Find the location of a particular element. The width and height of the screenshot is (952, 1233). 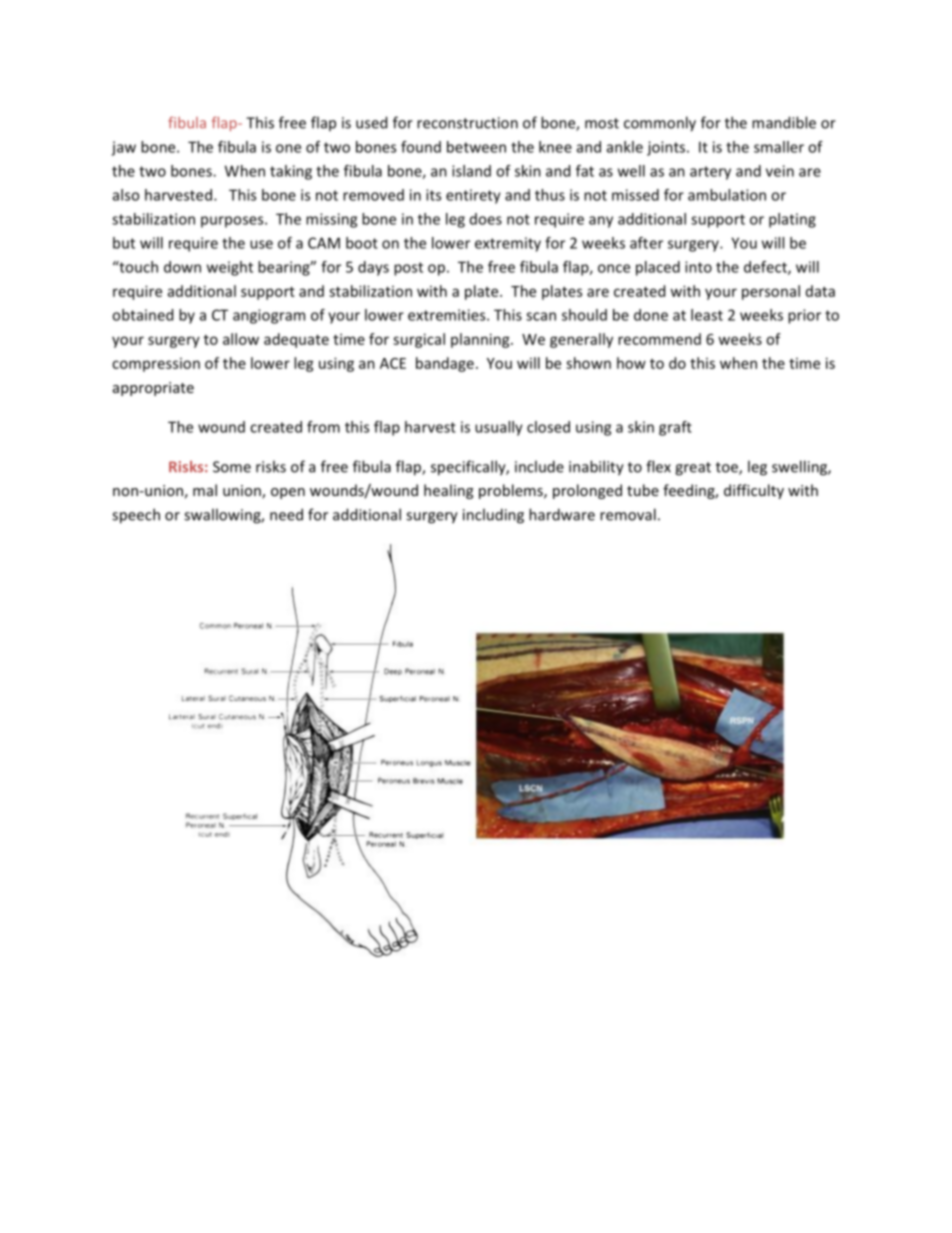

reconstruction is located at coordinates (467, 123).
